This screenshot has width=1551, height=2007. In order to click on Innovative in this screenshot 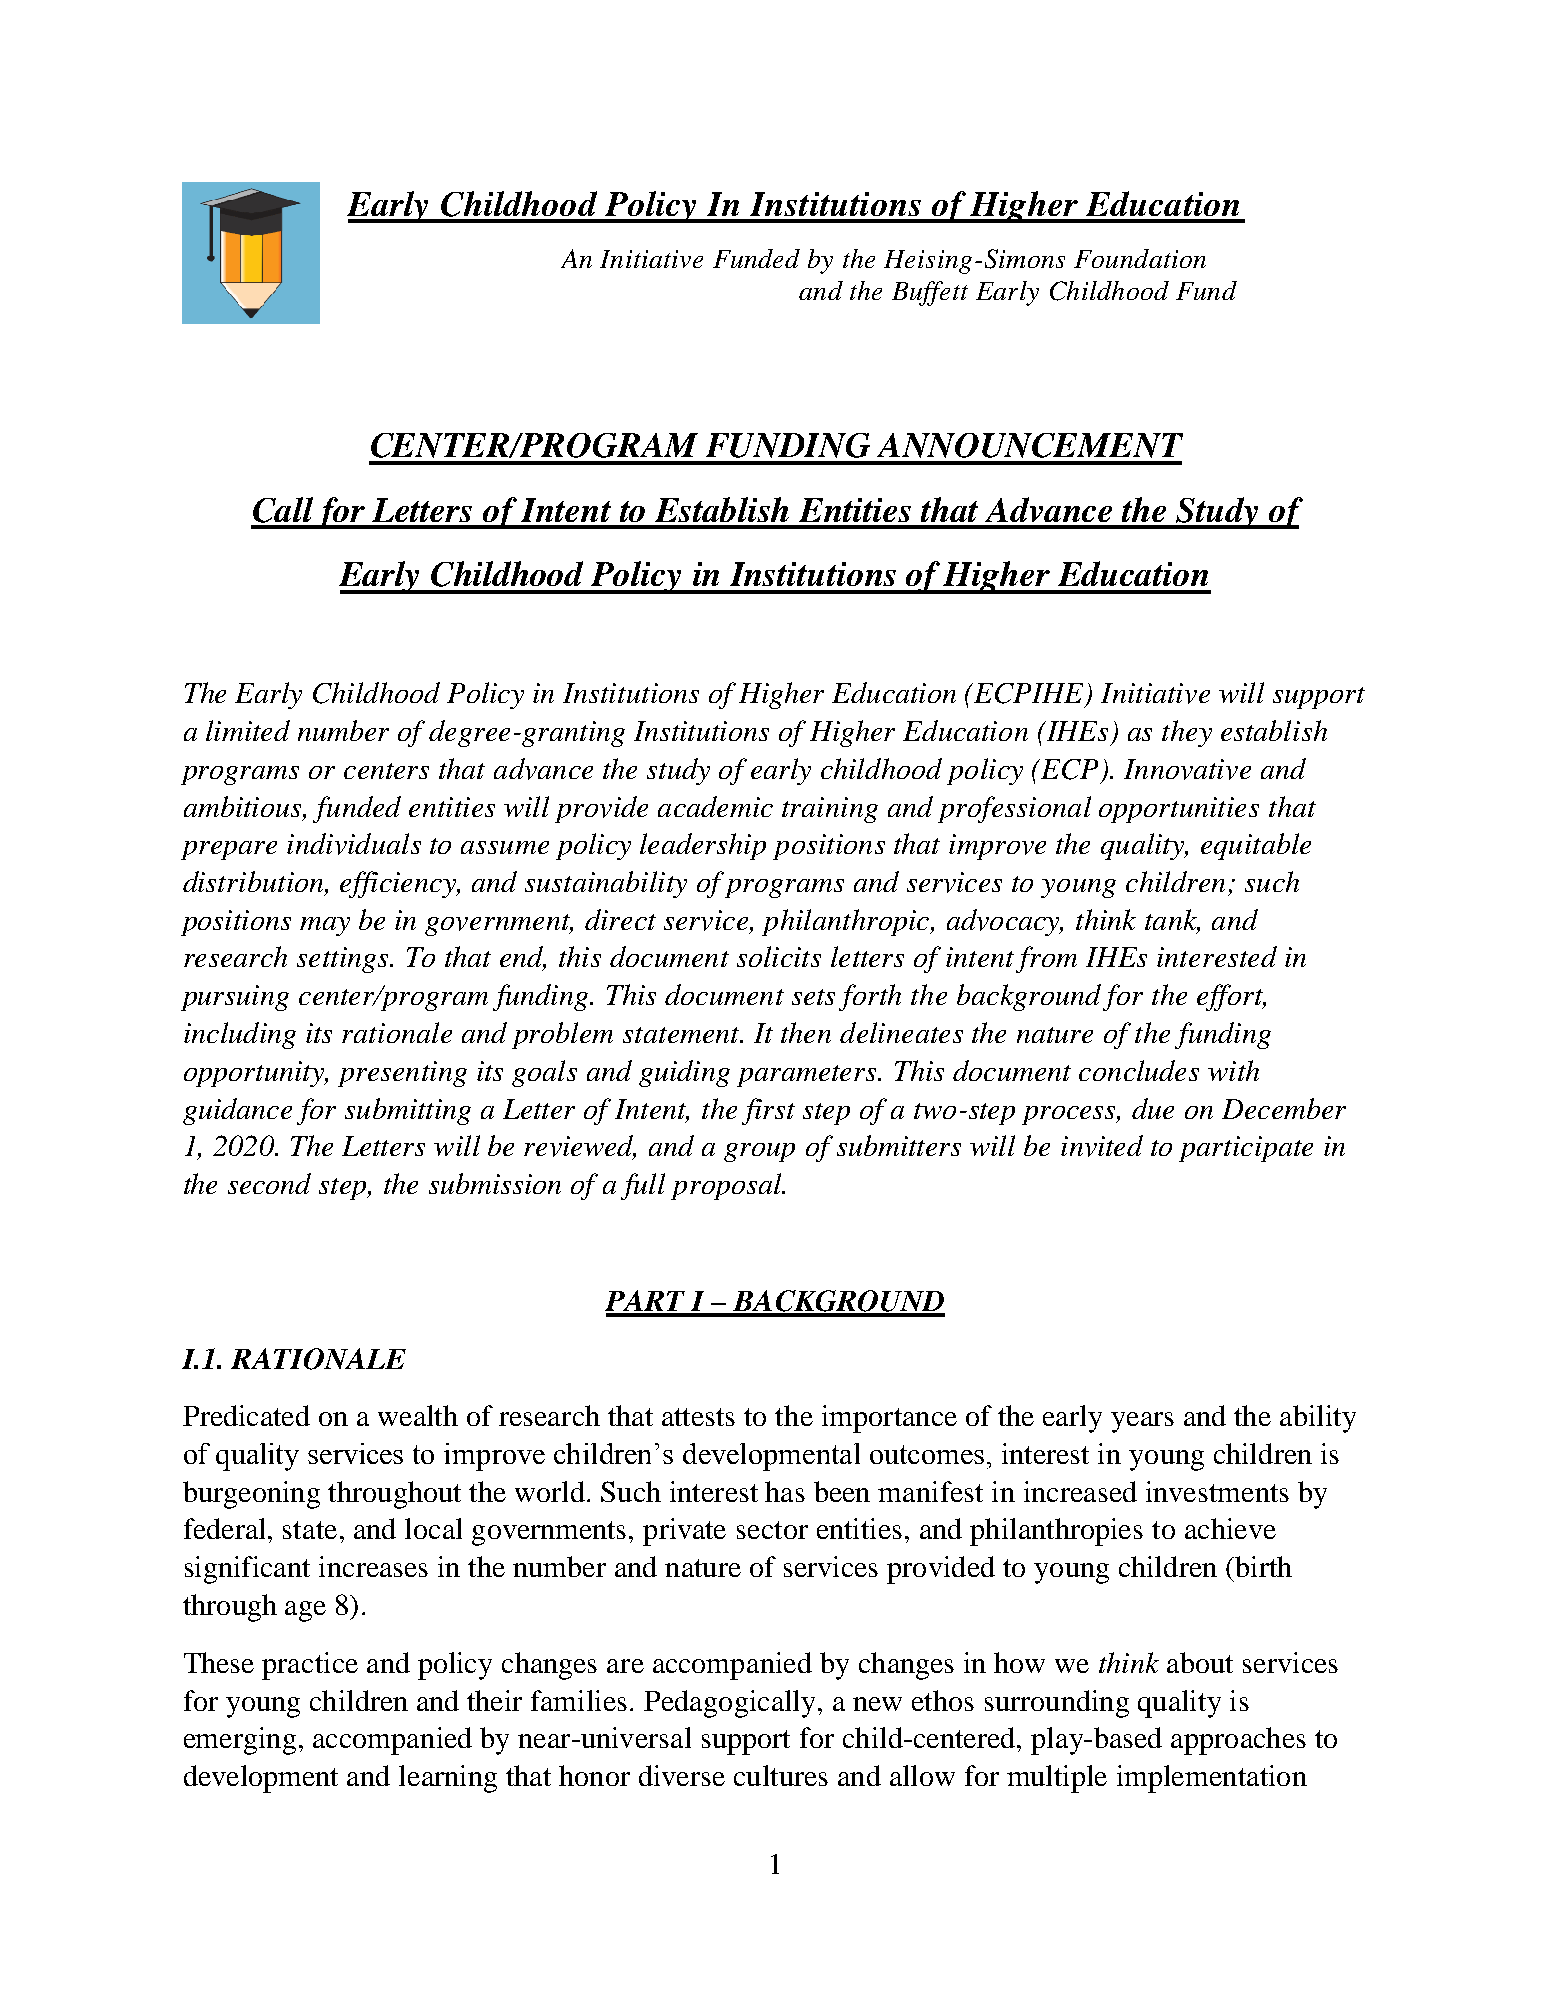, I will do `click(1187, 769)`.
